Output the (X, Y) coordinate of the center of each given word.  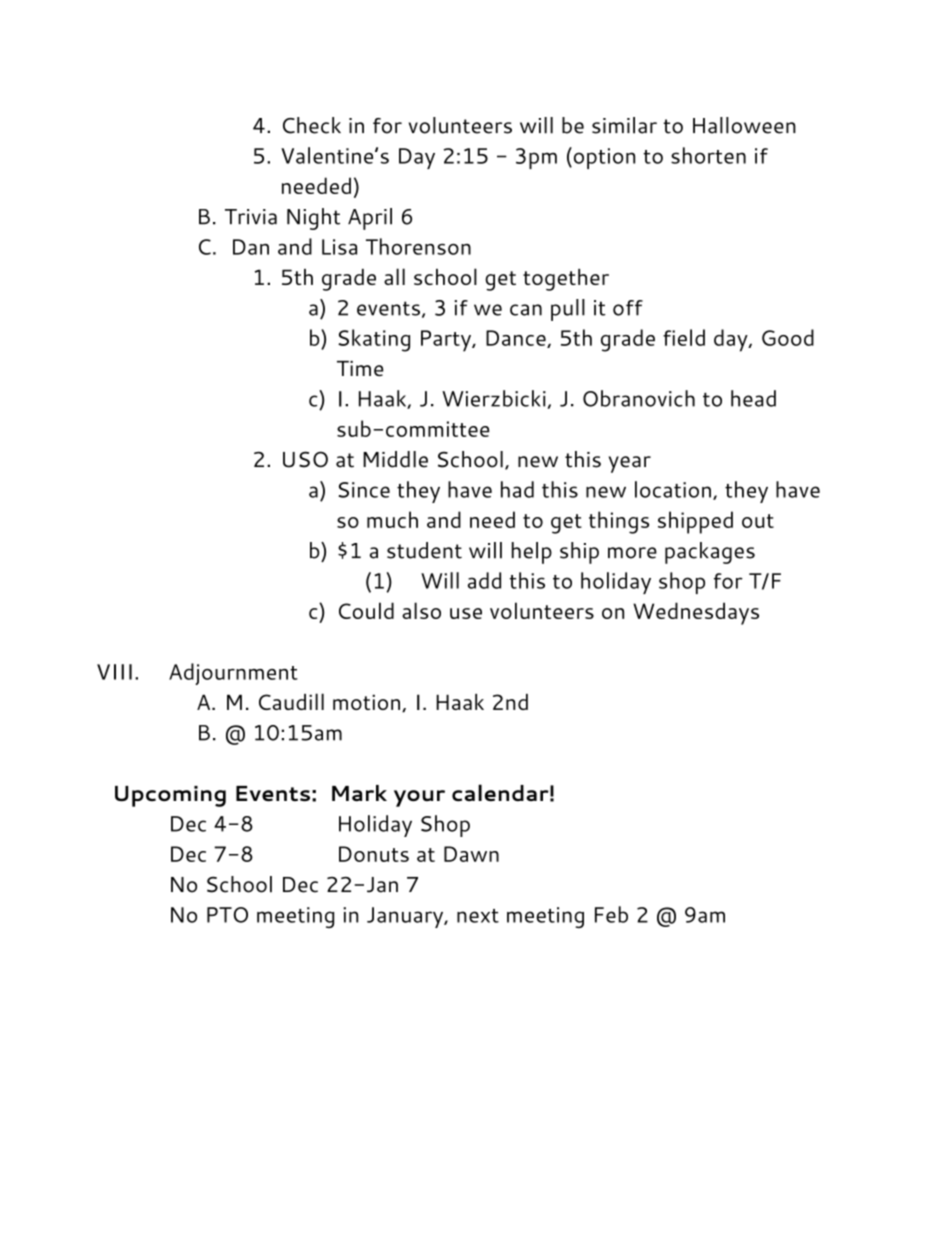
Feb (611, 914)
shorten (708, 155)
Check (312, 125)
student (424, 550)
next (478, 916)
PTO (227, 915)
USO (305, 459)
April (370, 219)
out (758, 521)
